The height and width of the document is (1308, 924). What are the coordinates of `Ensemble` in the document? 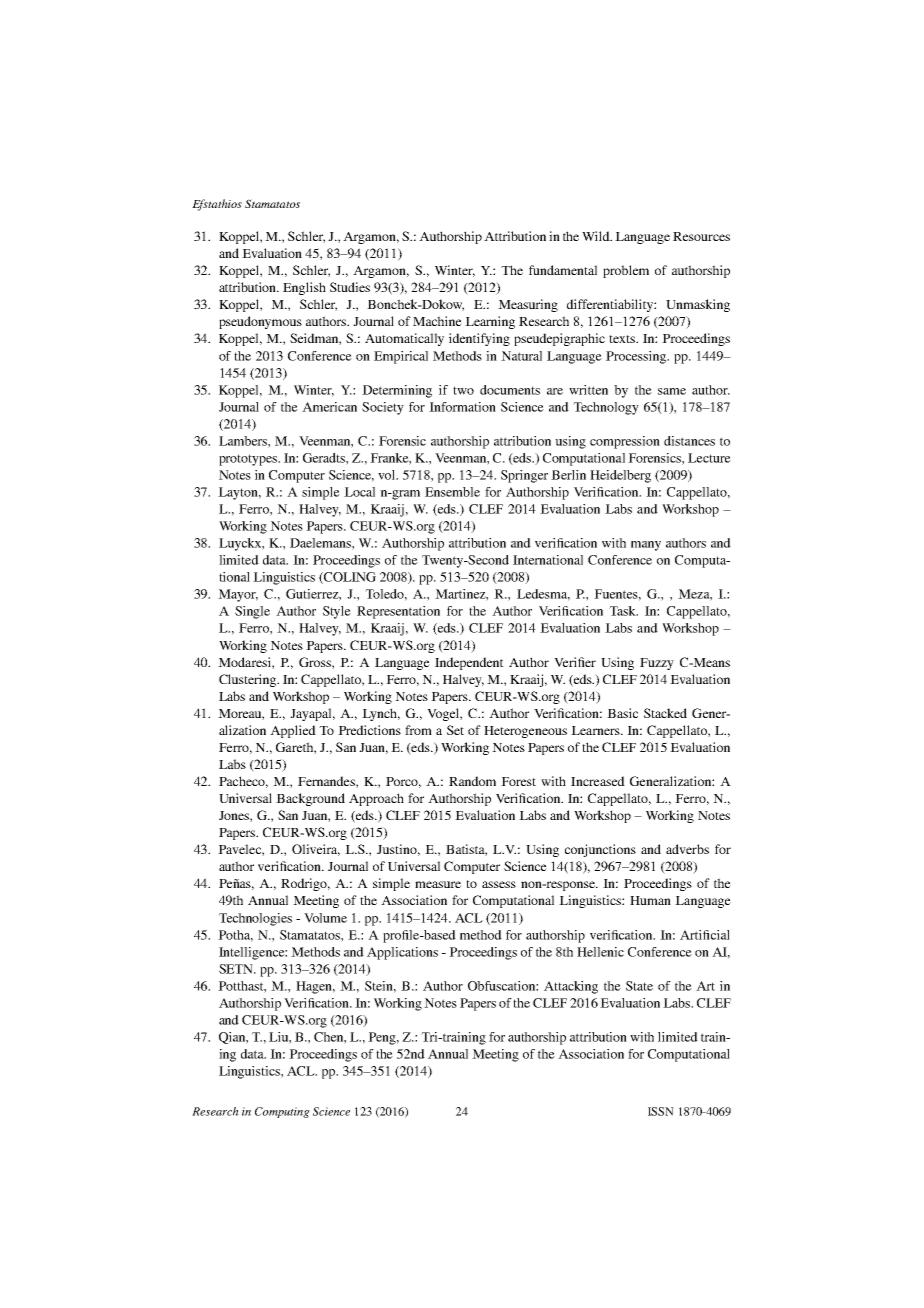 It's located at (452, 492).
